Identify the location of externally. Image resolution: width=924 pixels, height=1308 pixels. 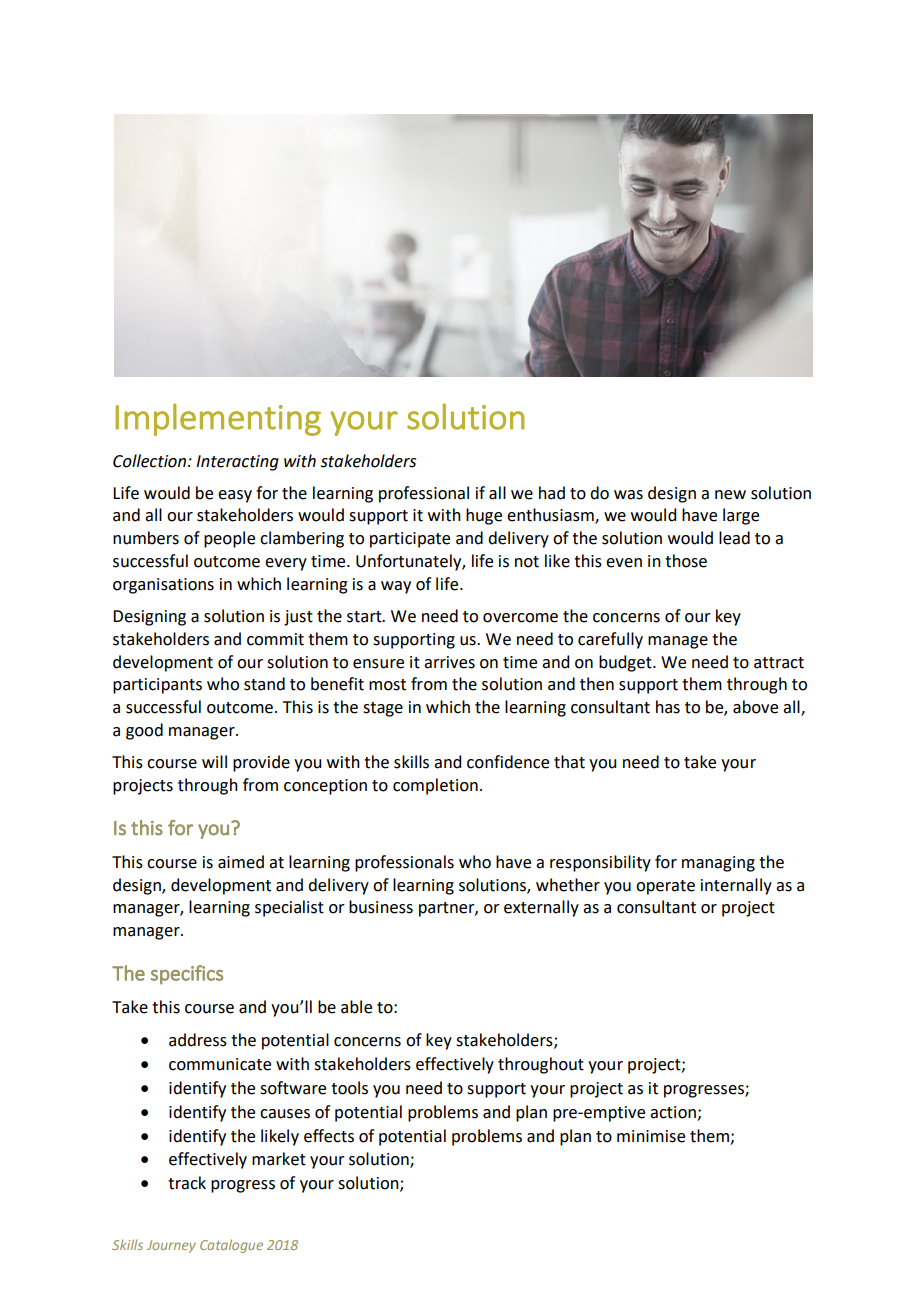
(541, 908).
